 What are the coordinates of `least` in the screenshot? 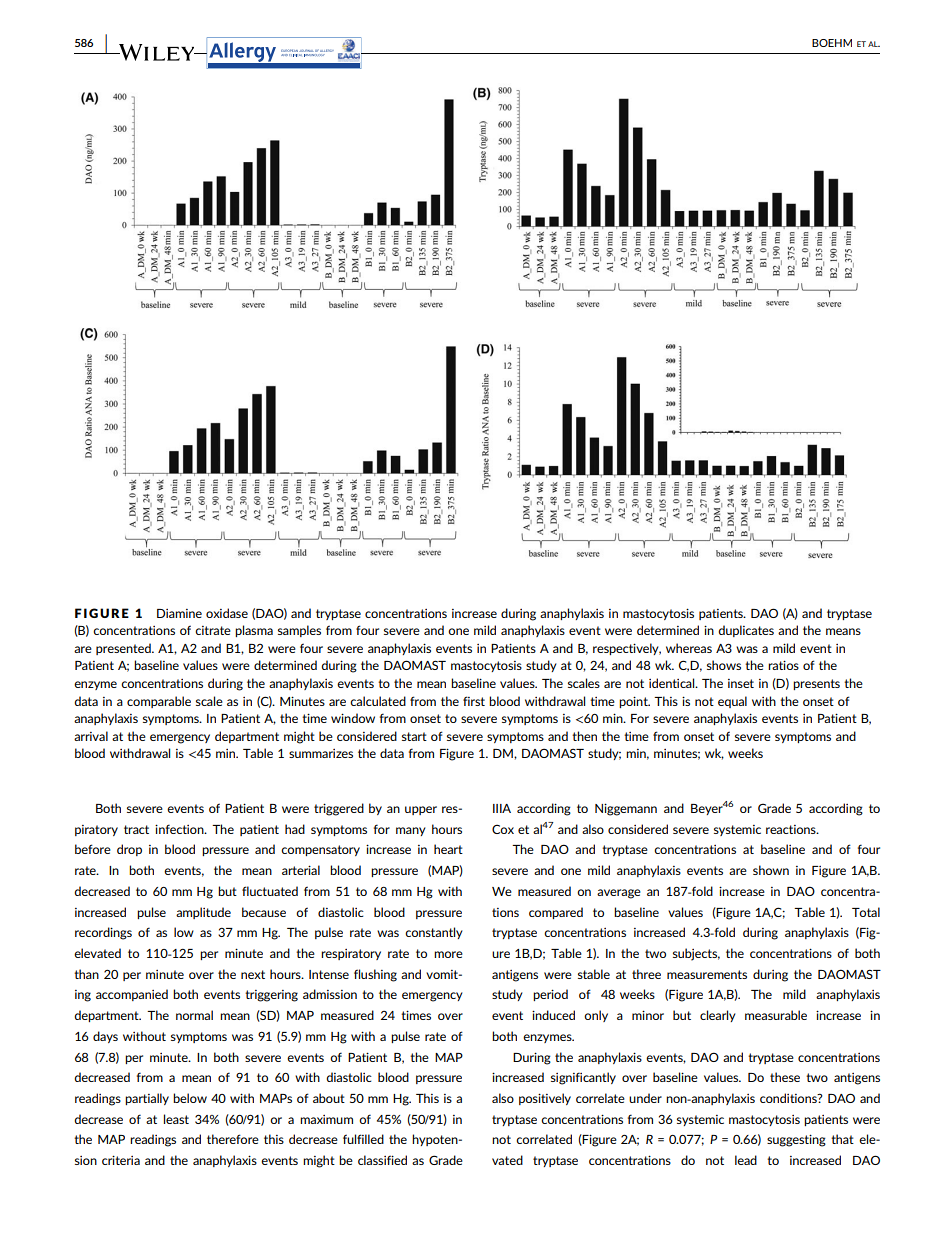 It's located at (176, 1119).
